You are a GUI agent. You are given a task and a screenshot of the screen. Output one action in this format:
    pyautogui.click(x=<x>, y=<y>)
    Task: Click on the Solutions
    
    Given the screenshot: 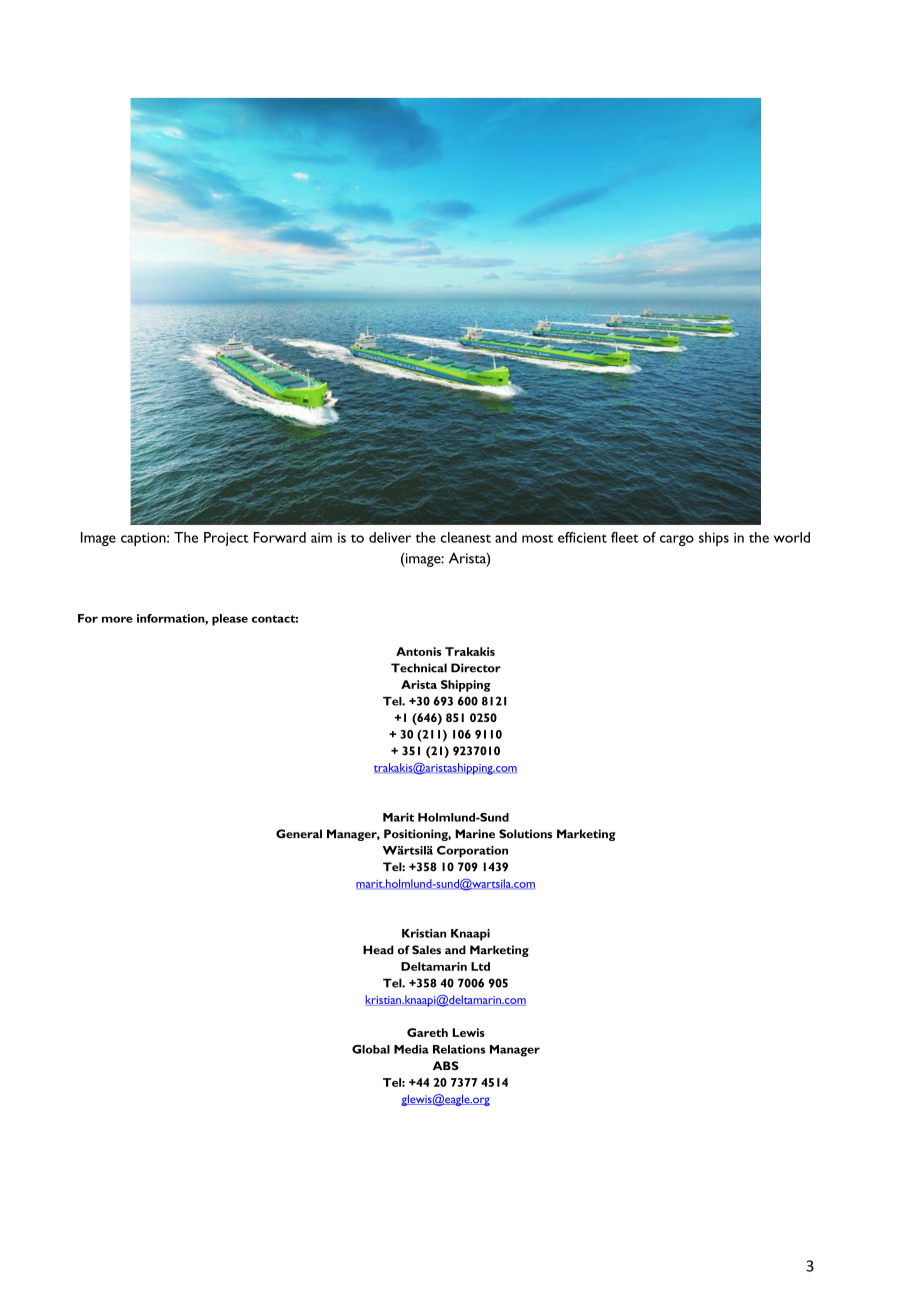 What is the action you would take?
    pyautogui.click(x=525, y=834)
